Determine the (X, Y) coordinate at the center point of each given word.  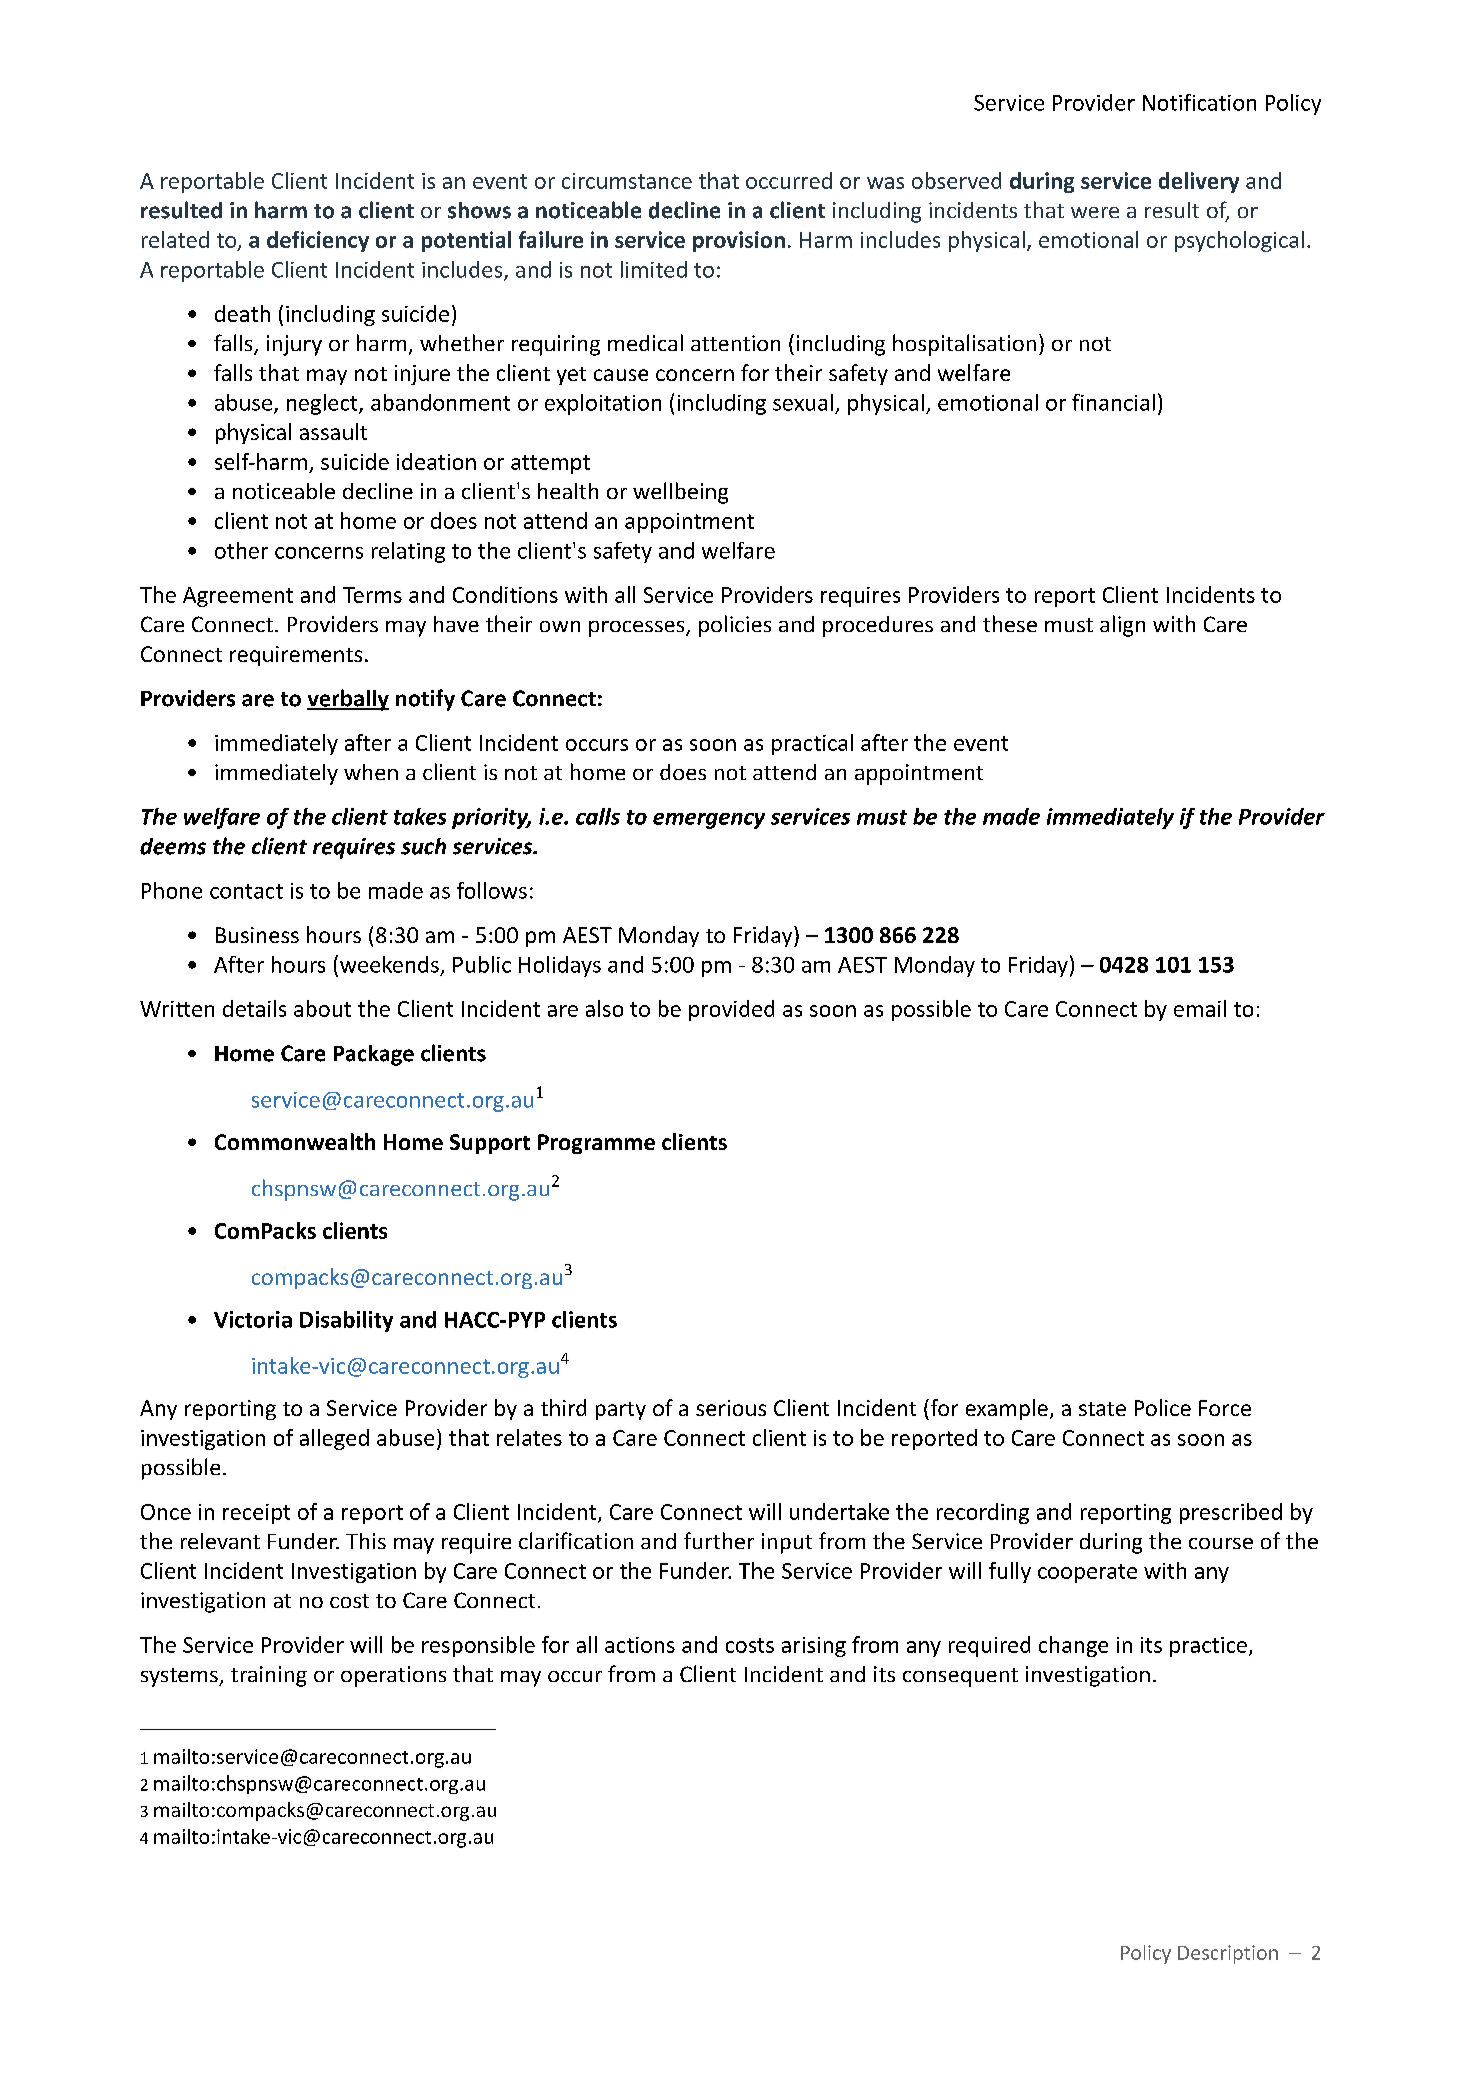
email (1200, 1008)
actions (640, 1645)
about (322, 1008)
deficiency (318, 241)
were (1095, 212)
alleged (334, 1439)
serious (731, 1408)
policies (735, 626)
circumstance (627, 181)
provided (731, 1010)
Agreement (238, 597)
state (1102, 1409)
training (269, 1676)
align (1122, 626)
